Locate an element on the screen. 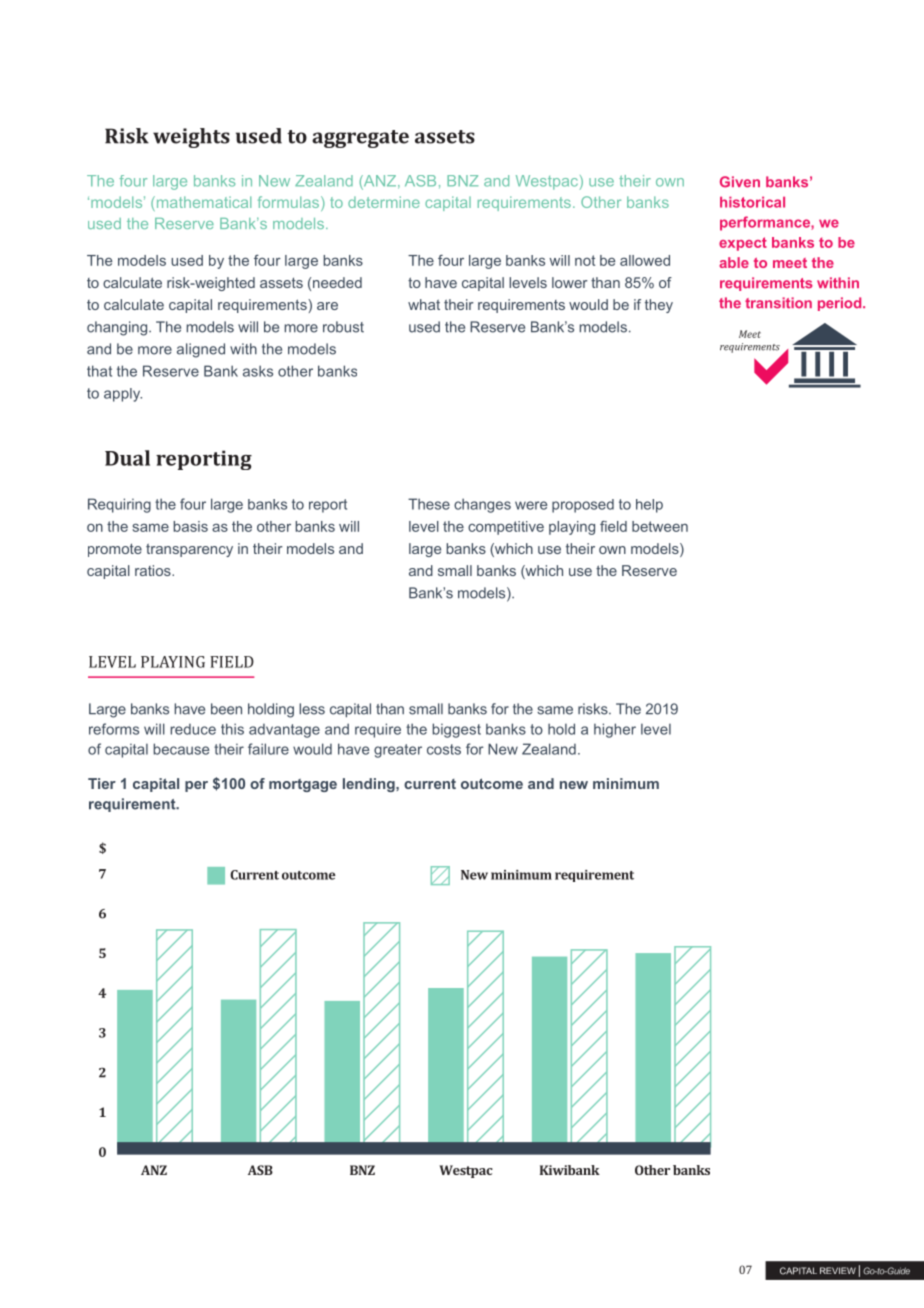 This screenshot has height=1308, width=924. biggest is located at coordinates (456, 730).
